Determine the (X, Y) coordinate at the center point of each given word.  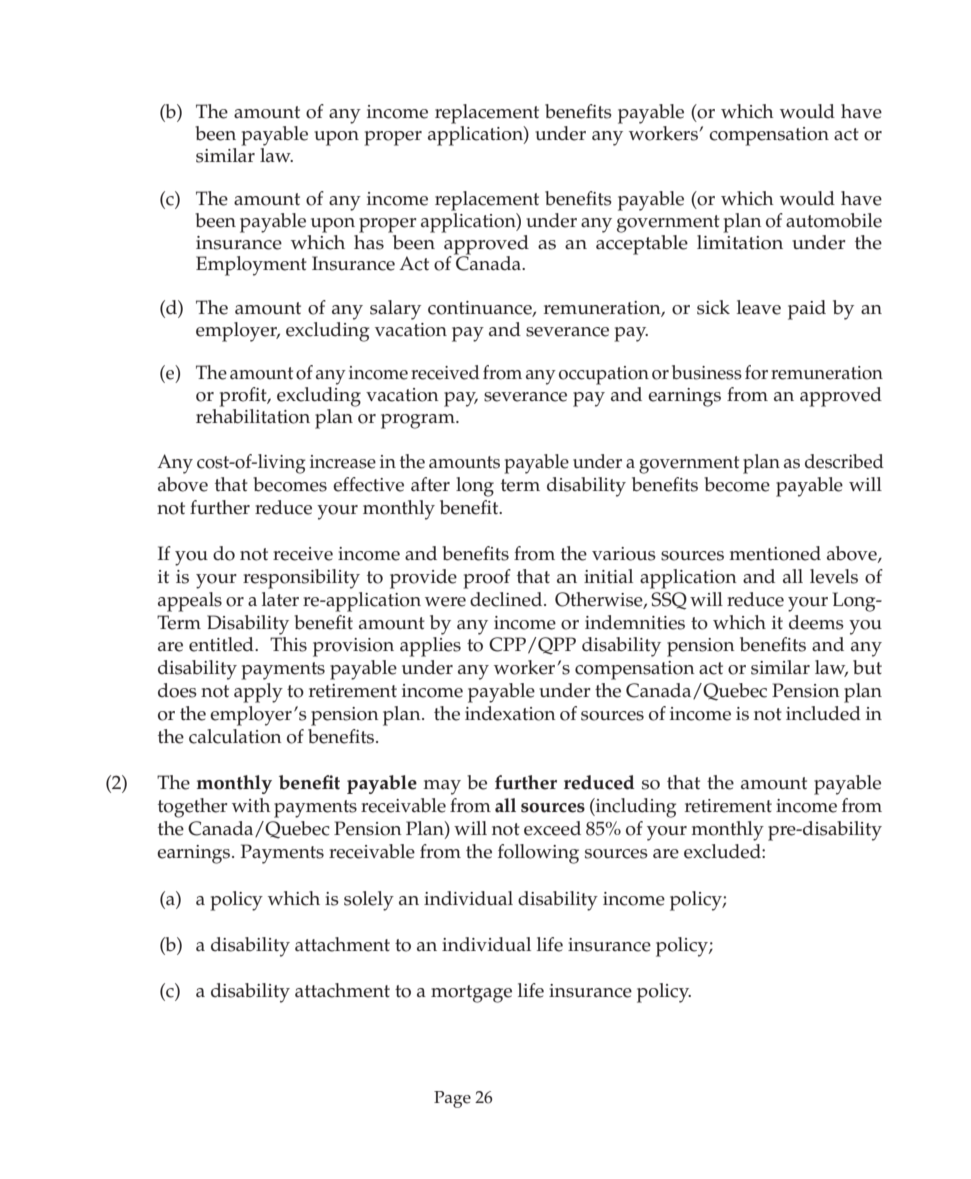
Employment (251, 266)
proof (487, 579)
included (823, 713)
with (251, 805)
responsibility (301, 579)
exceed (552, 828)
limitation (740, 241)
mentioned (775, 553)
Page (452, 1099)
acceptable (642, 243)
